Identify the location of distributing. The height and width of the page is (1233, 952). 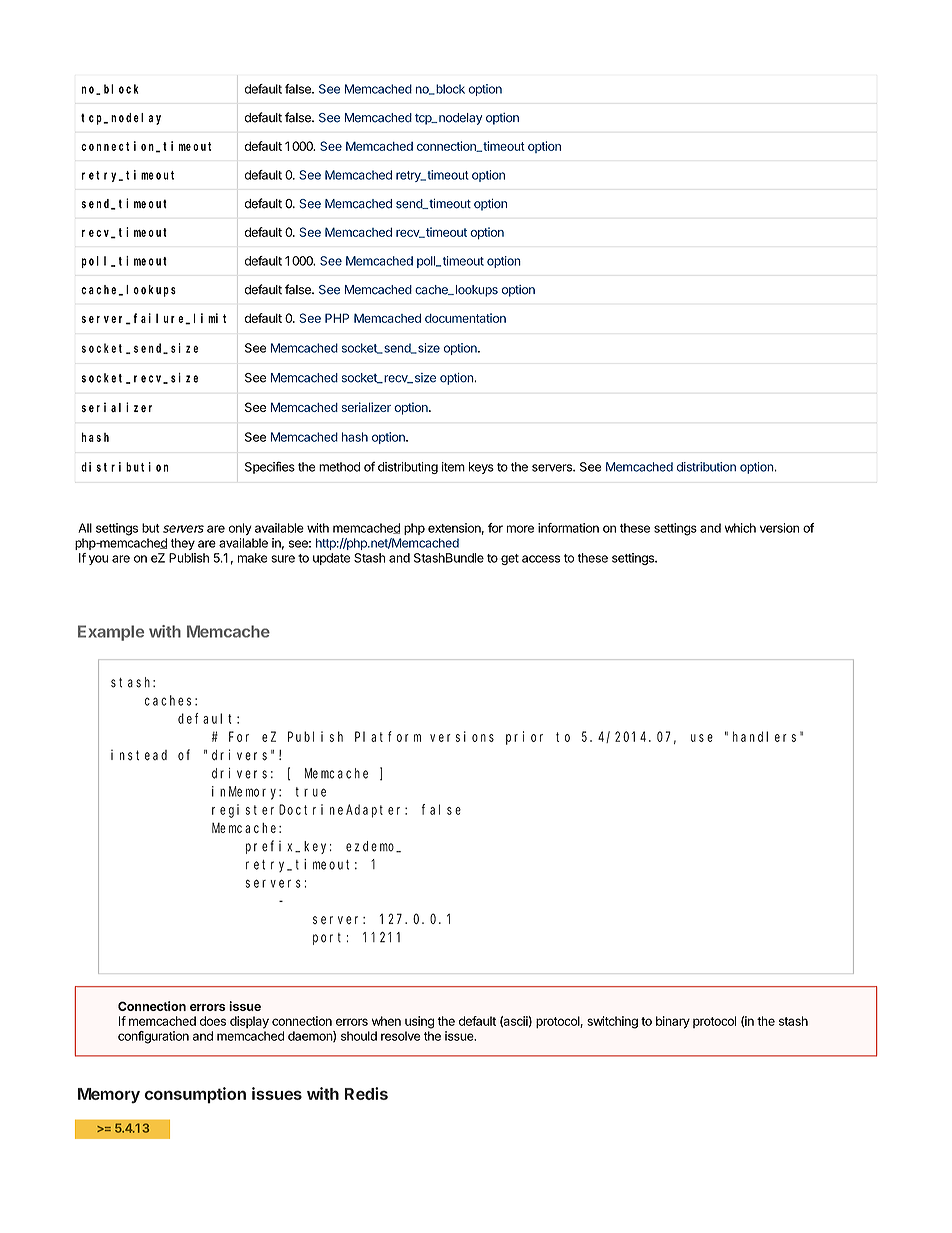
(408, 468).
